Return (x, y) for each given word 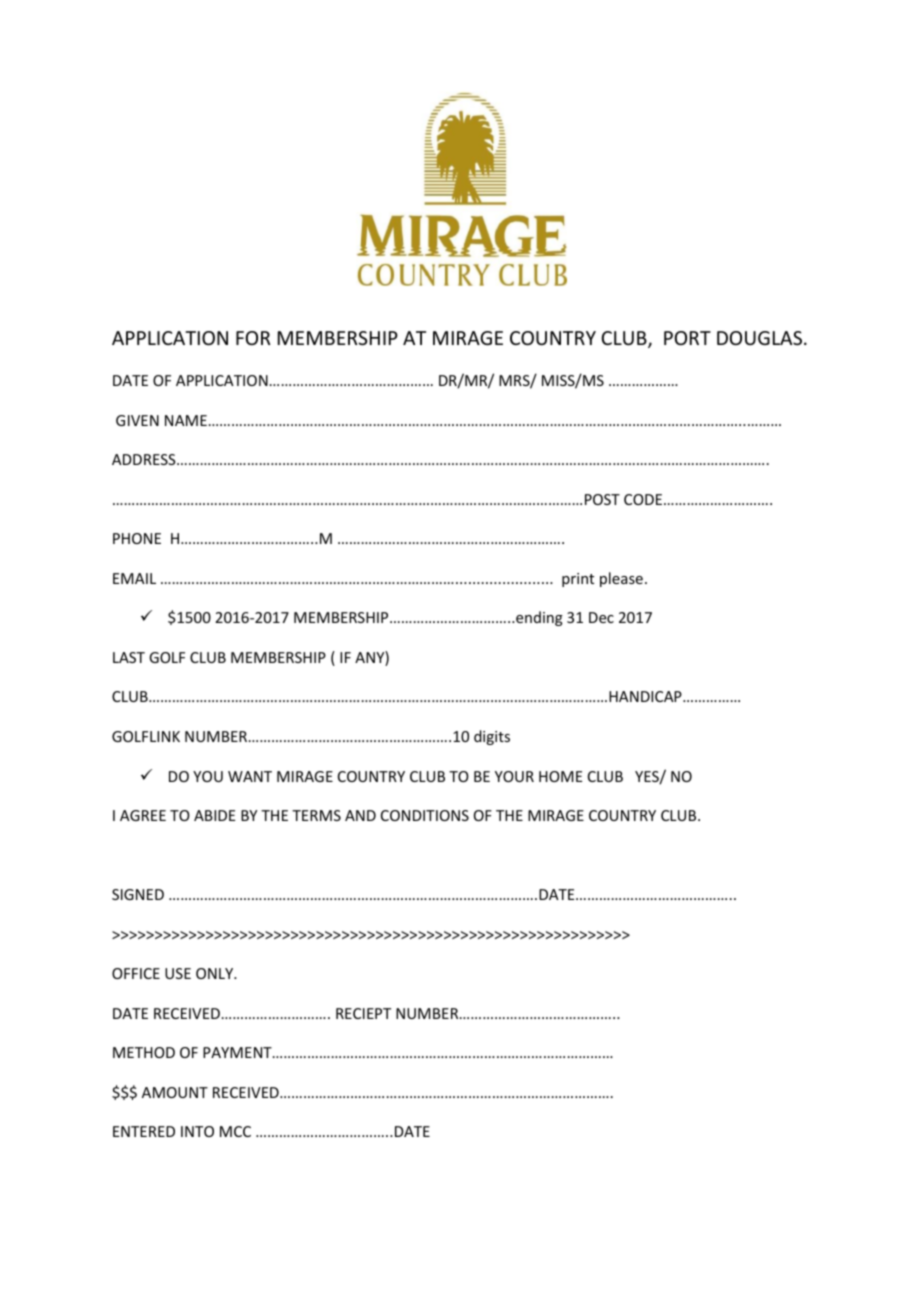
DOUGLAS (761, 338)
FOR (253, 338)
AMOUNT (175, 1092)
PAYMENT (238, 1052)
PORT (687, 338)
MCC (235, 1131)
